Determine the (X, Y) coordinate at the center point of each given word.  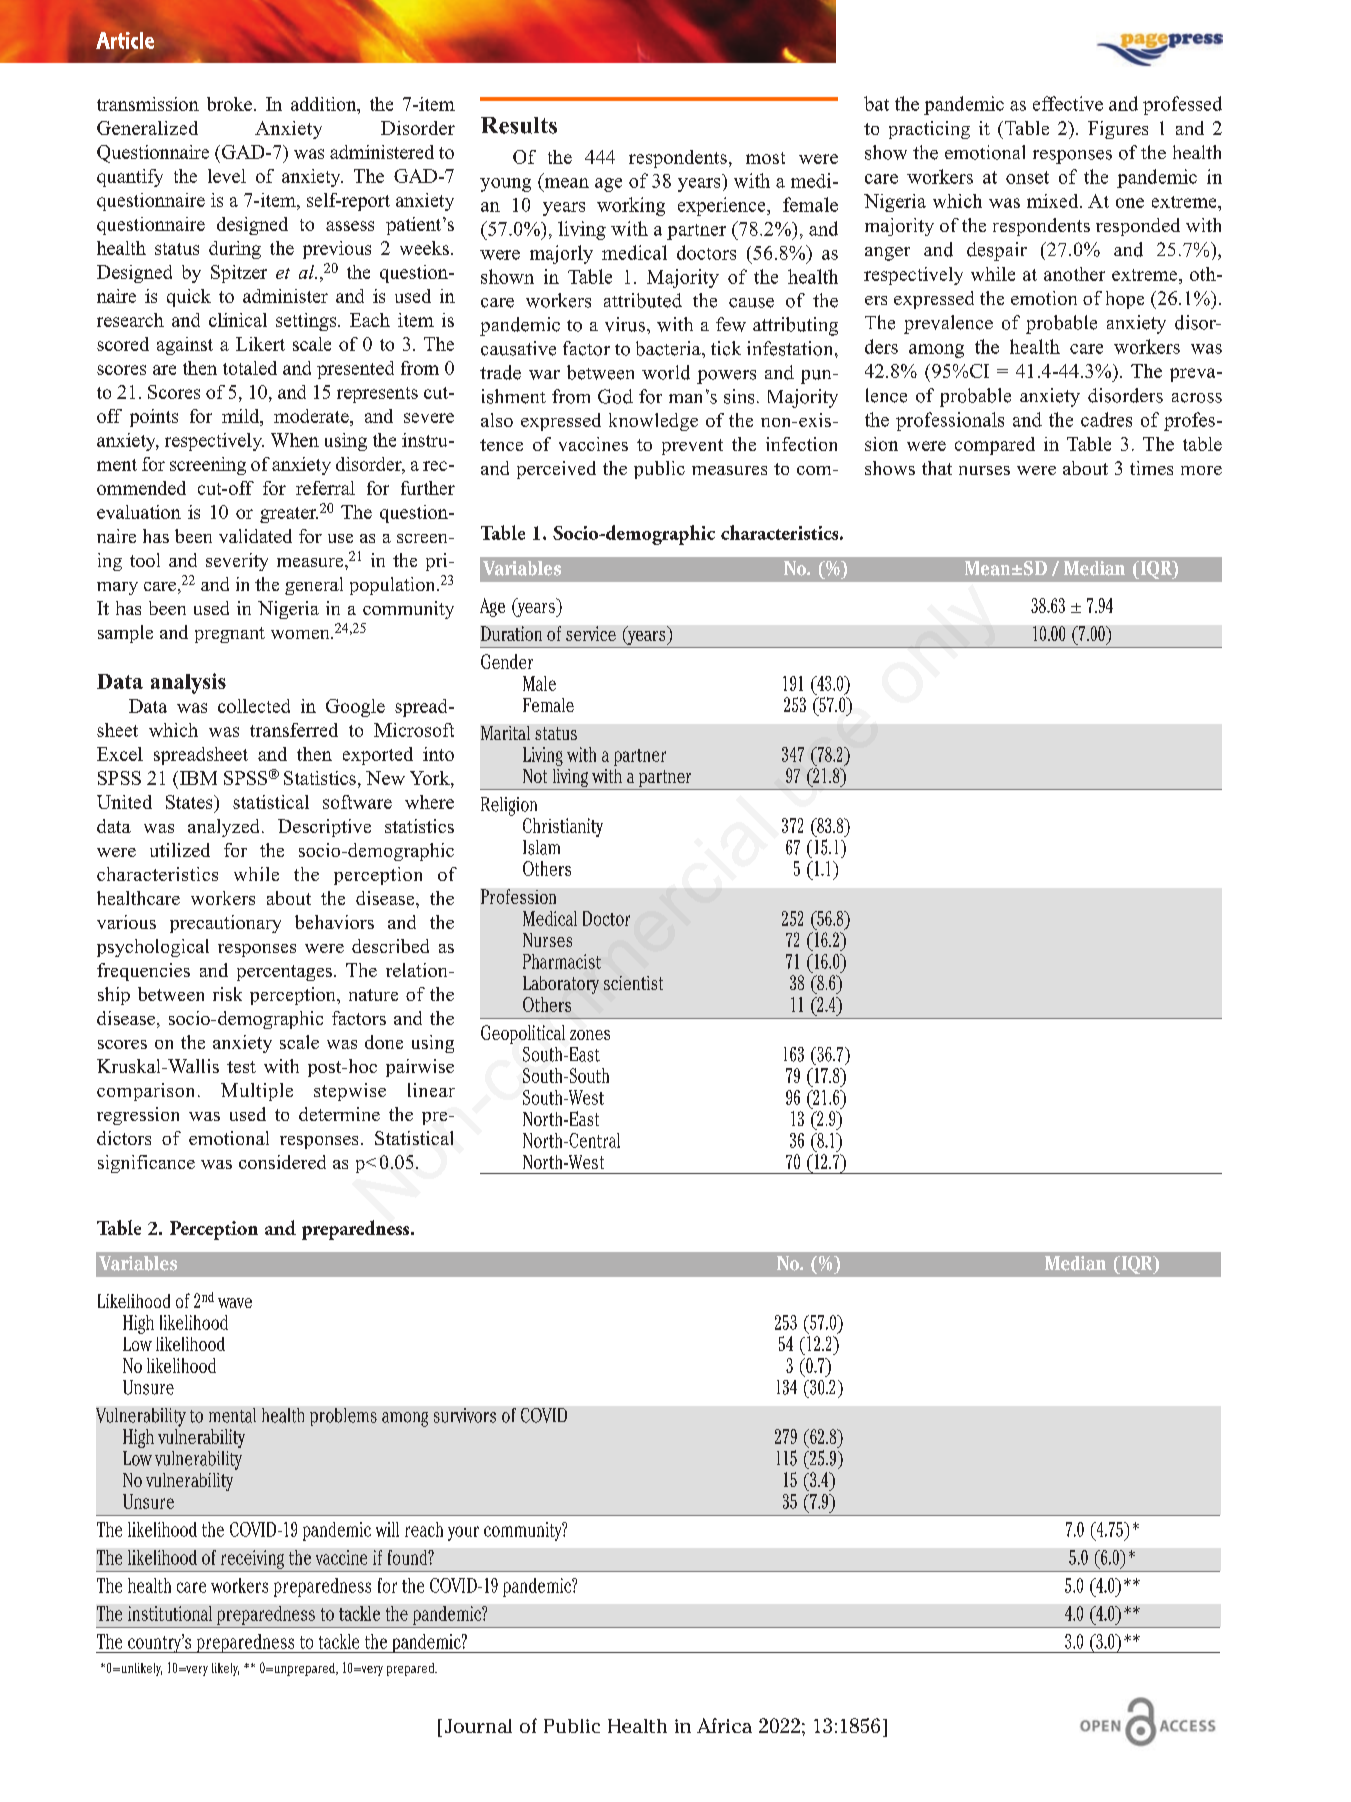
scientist (633, 983)
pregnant (230, 635)
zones (590, 1035)
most (765, 158)
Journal (478, 1726)
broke (229, 104)
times (1151, 468)
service (591, 633)
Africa (724, 1725)
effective (1068, 103)
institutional (170, 1613)
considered (282, 1162)
